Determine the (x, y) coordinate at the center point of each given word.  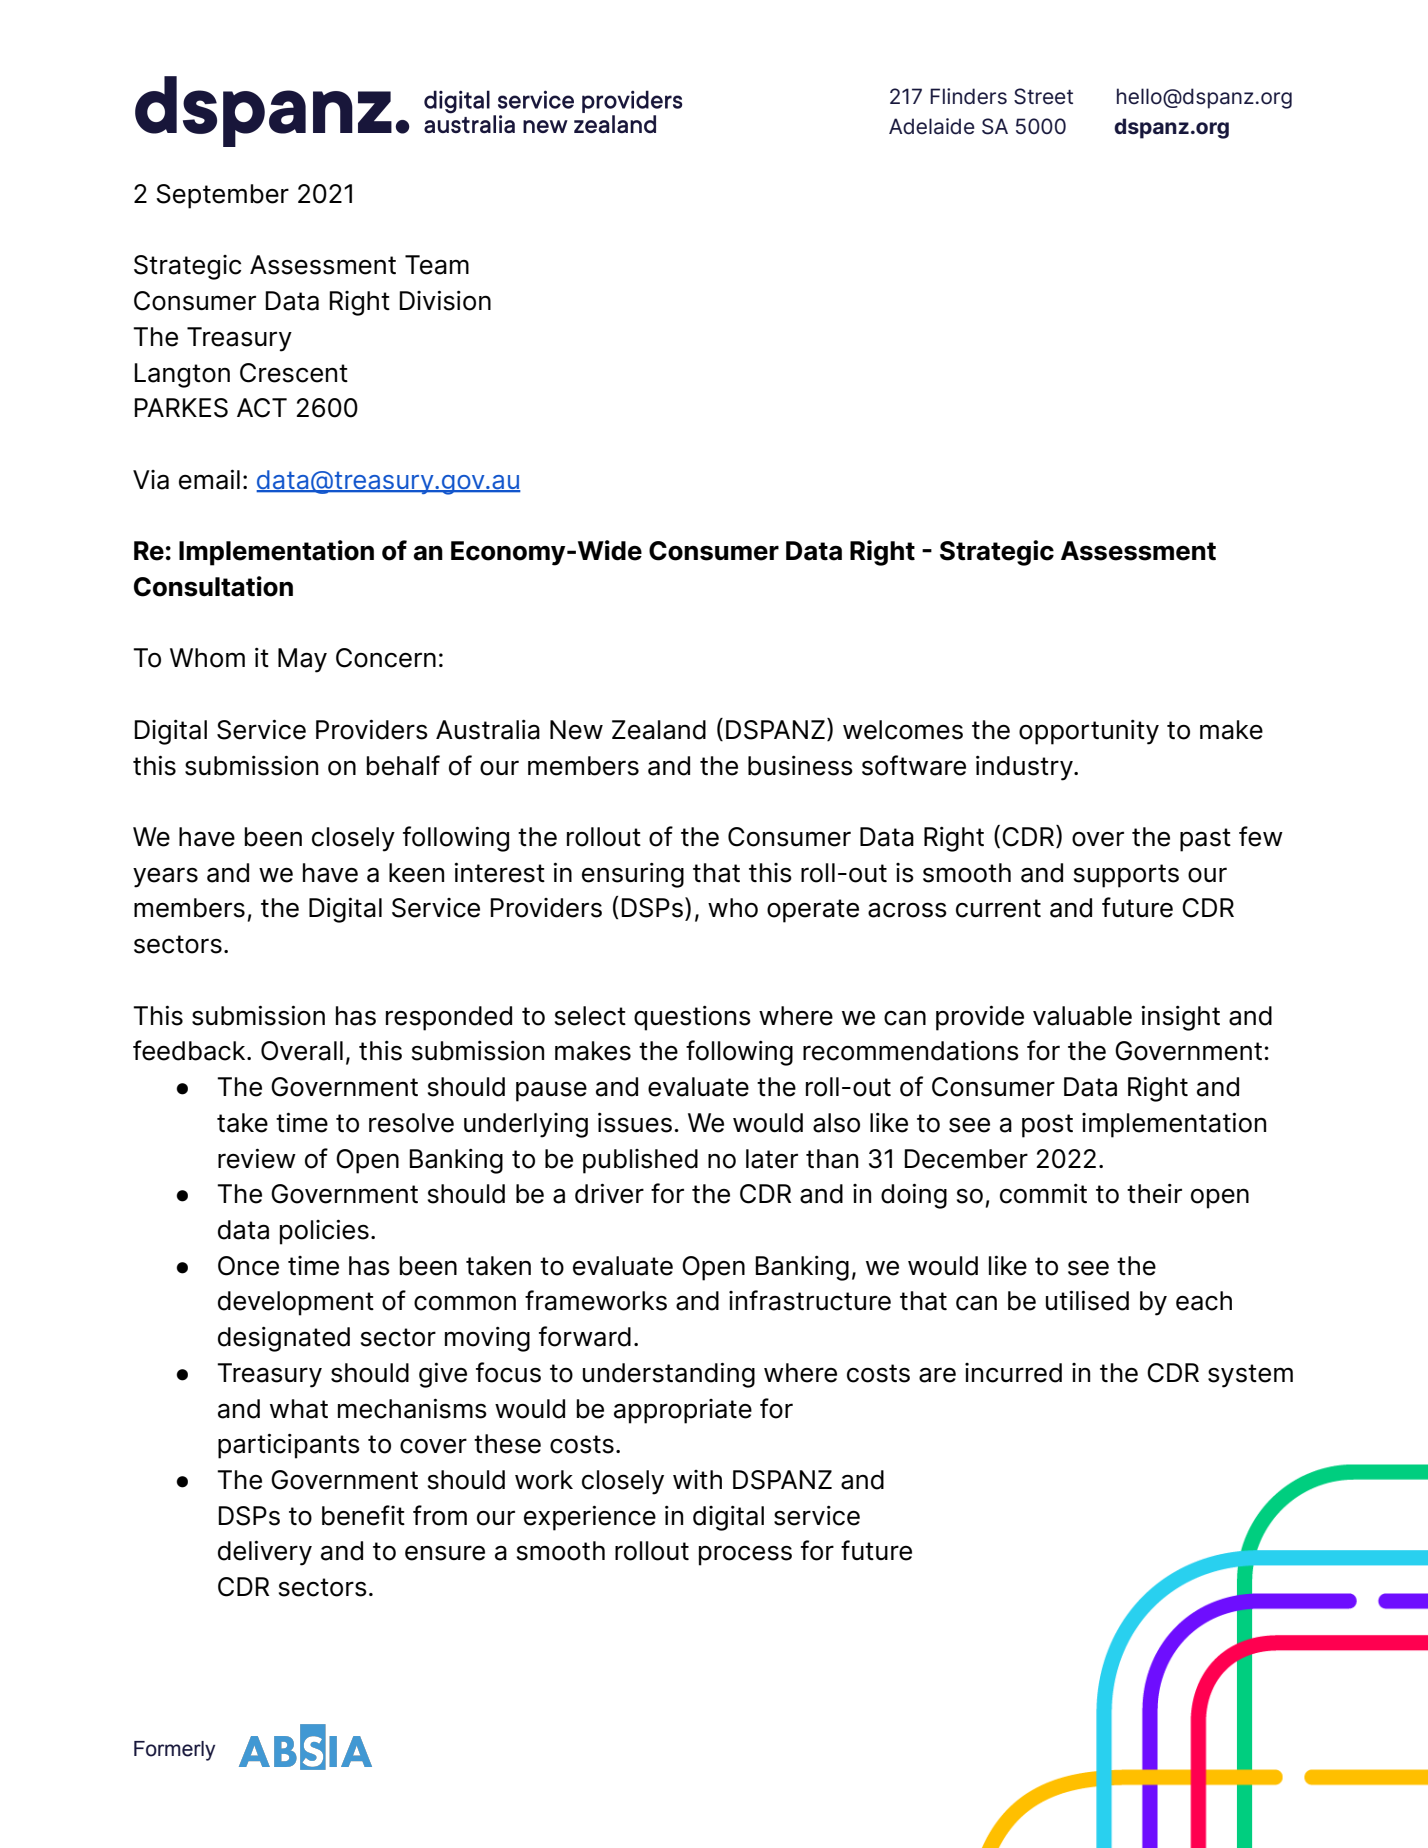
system (1250, 1376)
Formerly (174, 1751)
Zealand (659, 730)
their (1154, 1194)
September (222, 196)
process (745, 1555)
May (302, 660)
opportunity (1089, 732)
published (640, 1161)
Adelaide (932, 126)
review (257, 1158)
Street (1043, 96)
